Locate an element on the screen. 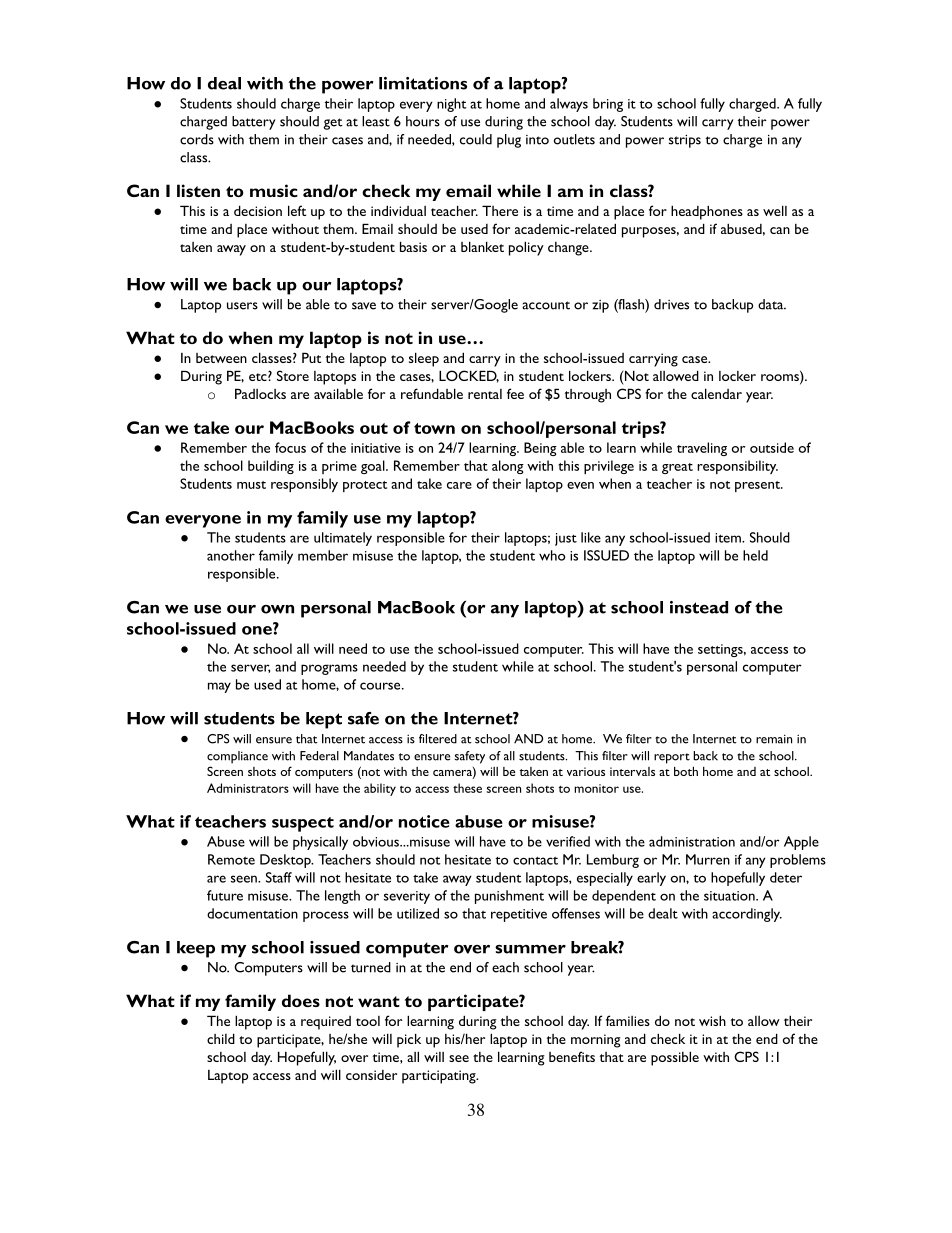 The image size is (952, 1233). child is located at coordinates (221, 1038).
